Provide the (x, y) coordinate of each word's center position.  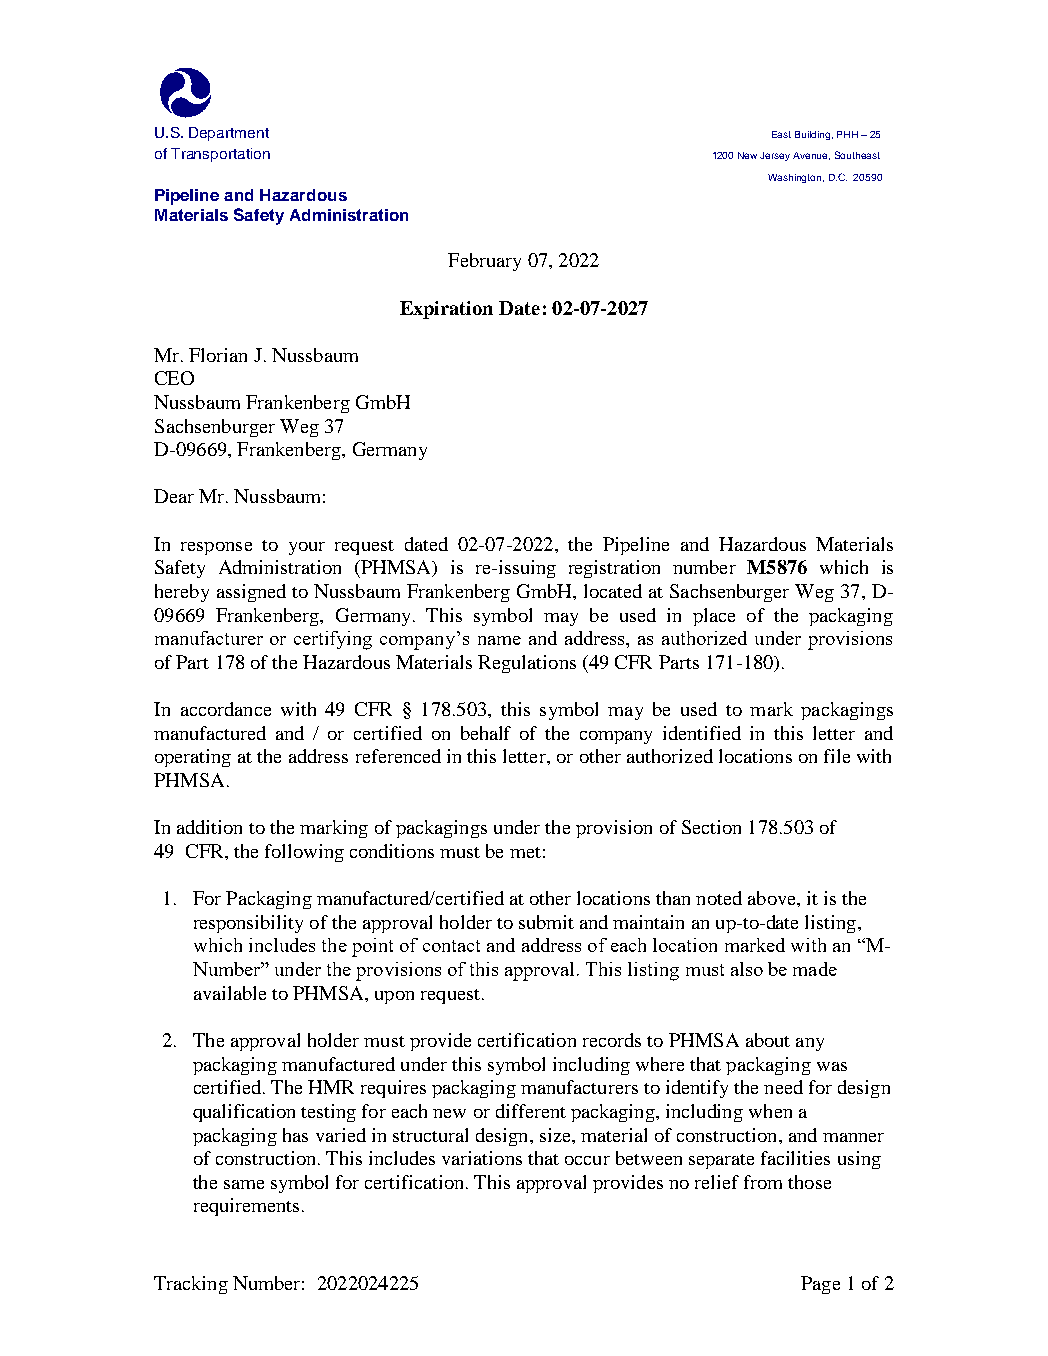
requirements (246, 1207)
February (484, 262)
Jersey (775, 156)
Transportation (220, 155)
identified (702, 733)
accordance (226, 709)
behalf (486, 733)
